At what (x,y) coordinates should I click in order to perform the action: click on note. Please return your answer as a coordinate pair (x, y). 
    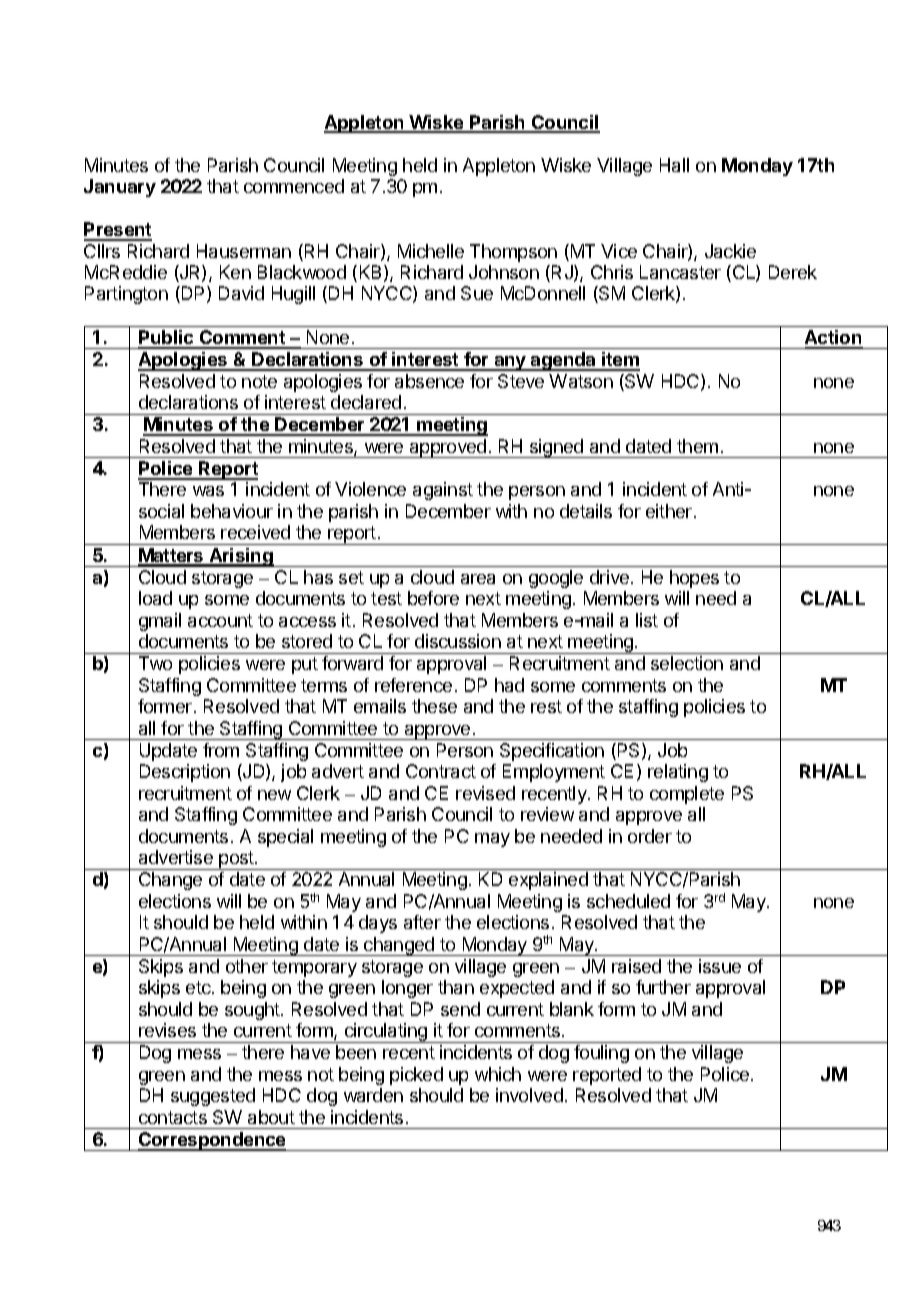
    Looking at the image, I should click on (259, 381).
